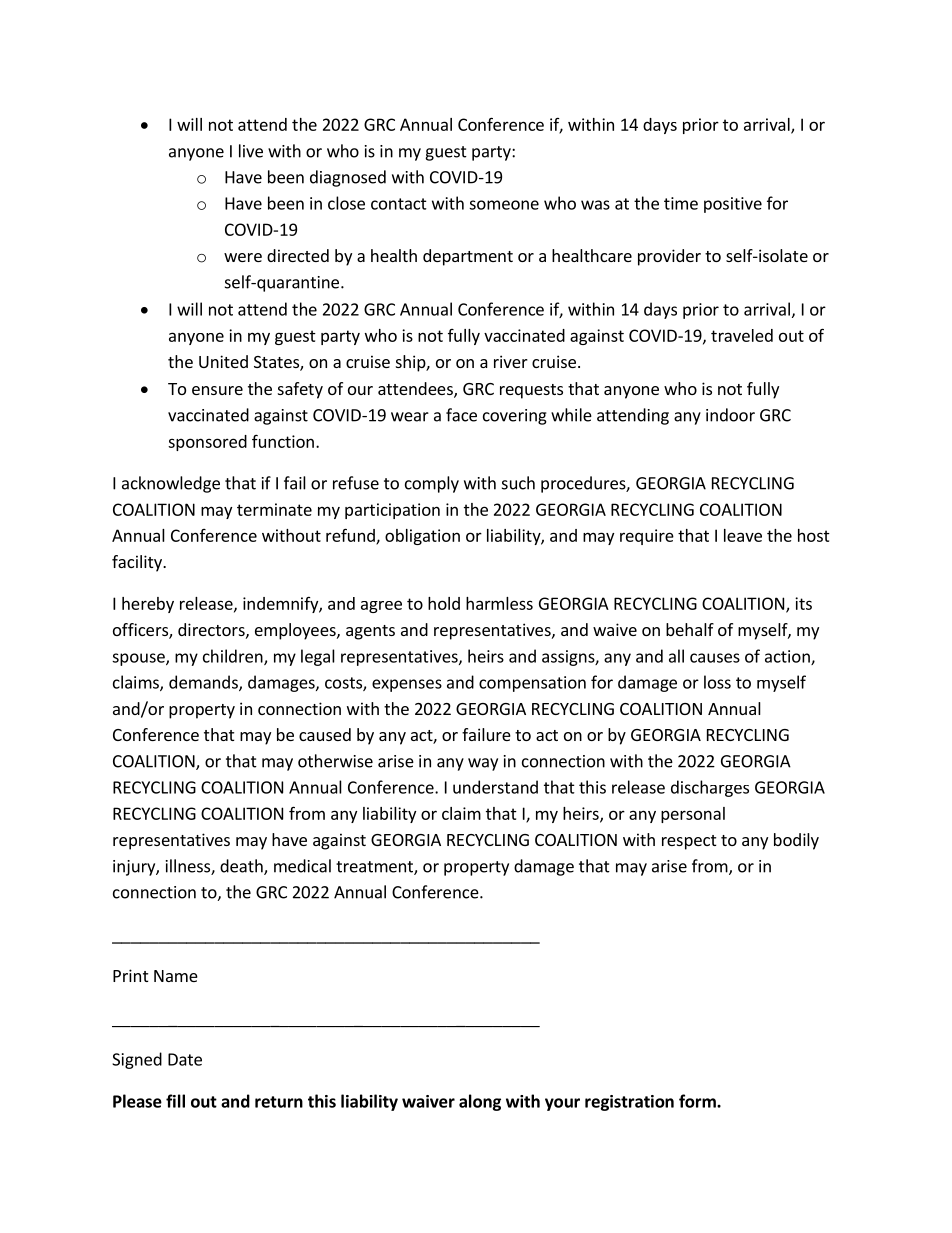 The image size is (952, 1233). Describe the element at coordinates (204, 683) in the screenshot. I see `demands` at that location.
